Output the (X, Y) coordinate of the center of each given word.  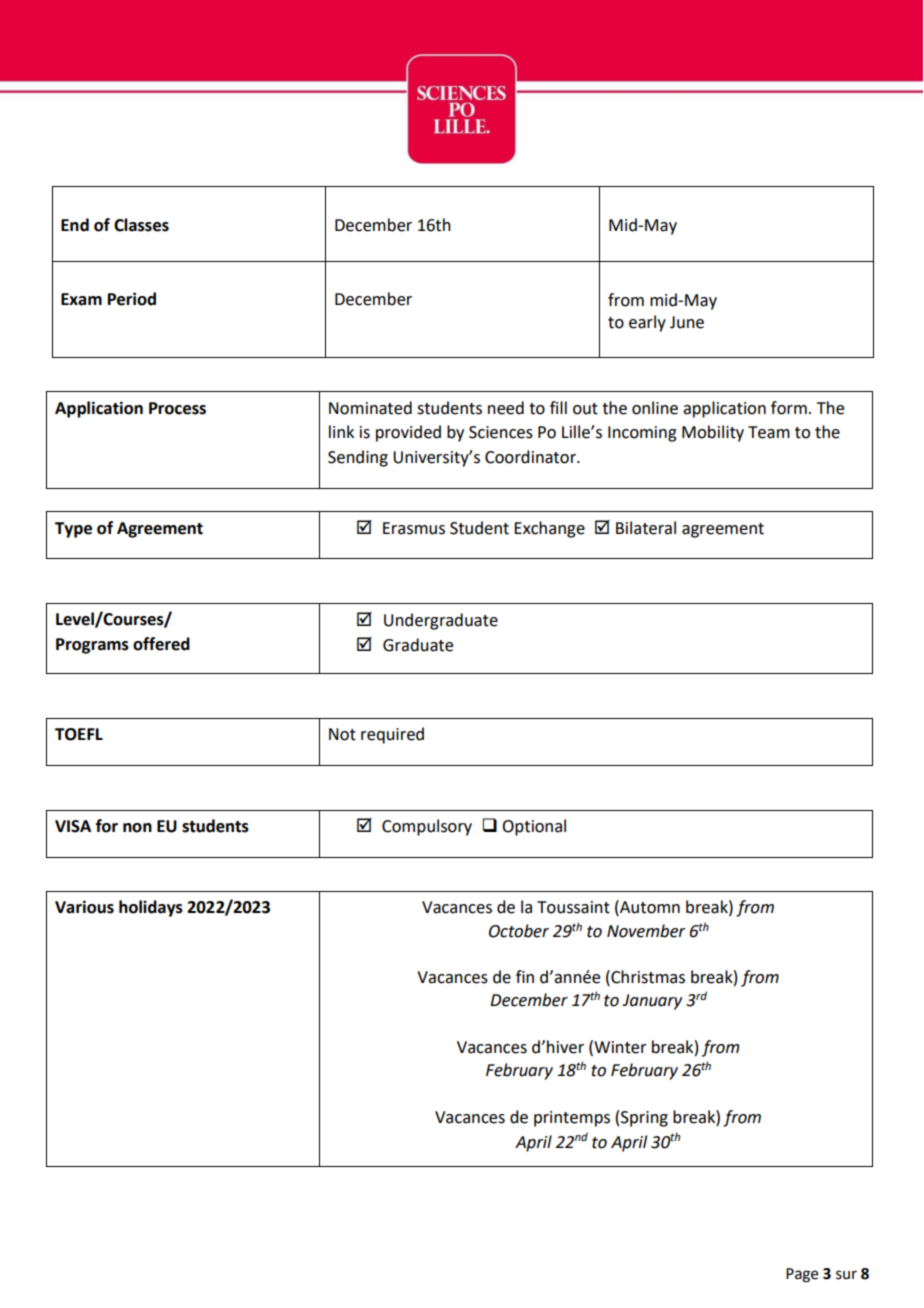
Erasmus (414, 528)
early (647, 323)
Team (769, 432)
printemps (572, 1119)
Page (802, 1275)
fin (525, 976)
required (392, 735)
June (687, 322)
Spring (644, 1119)
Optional (534, 827)
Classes (141, 225)
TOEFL (79, 734)
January (652, 1002)
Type (73, 530)
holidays (151, 908)
